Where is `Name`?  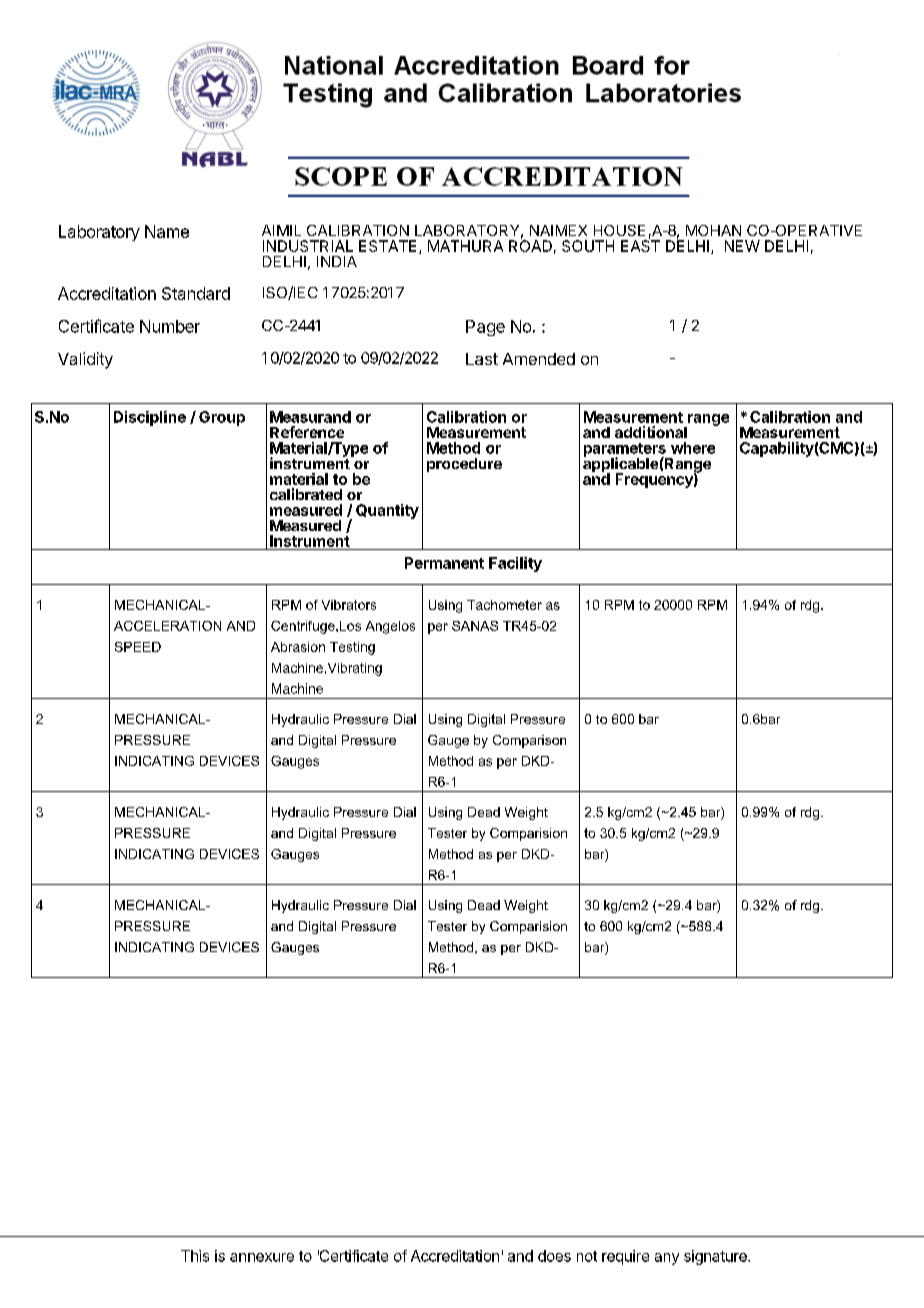
Name is located at coordinates (167, 231).
